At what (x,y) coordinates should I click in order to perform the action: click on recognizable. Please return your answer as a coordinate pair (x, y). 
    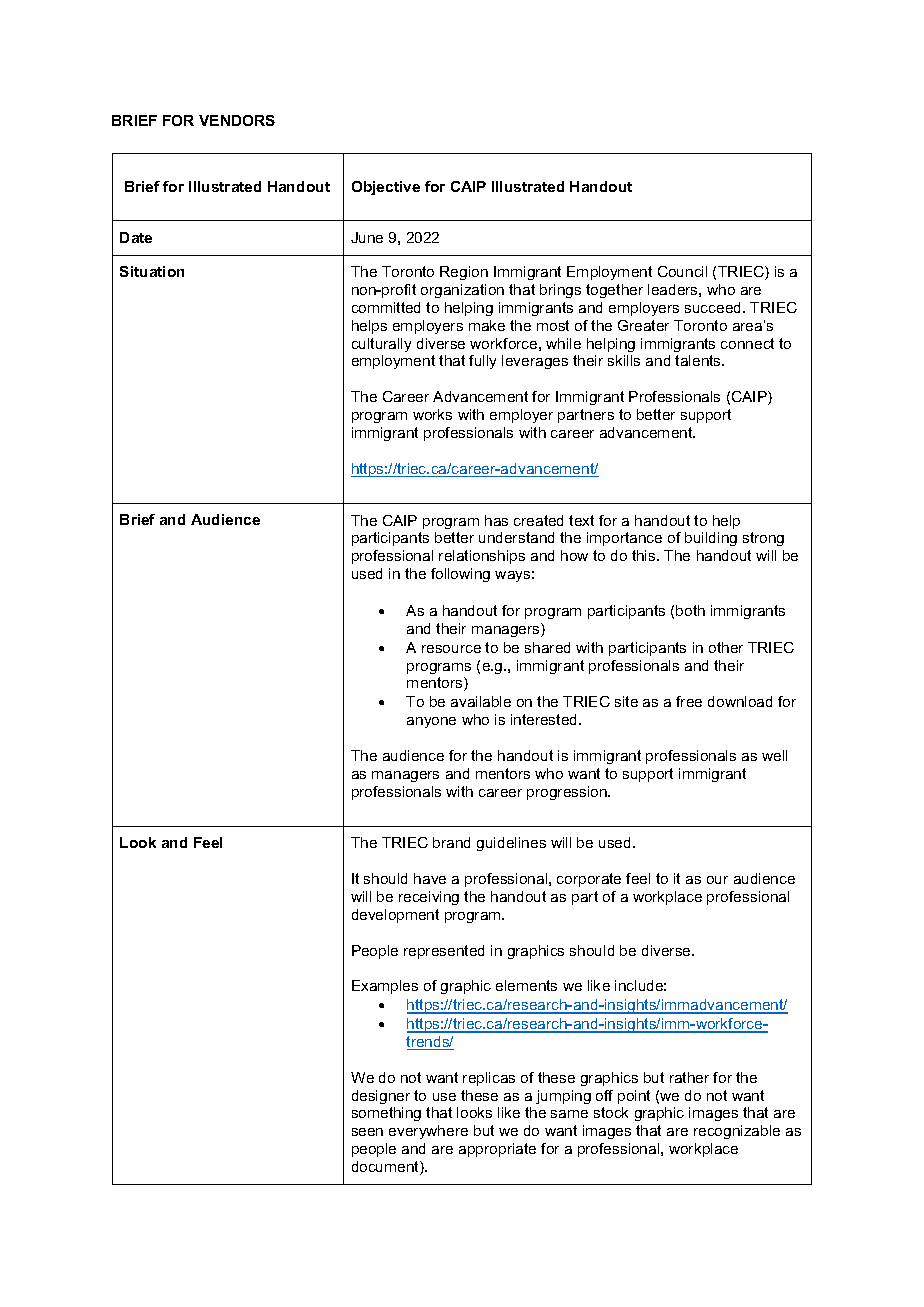
    Looking at the image, I should click on (737, 1132).
